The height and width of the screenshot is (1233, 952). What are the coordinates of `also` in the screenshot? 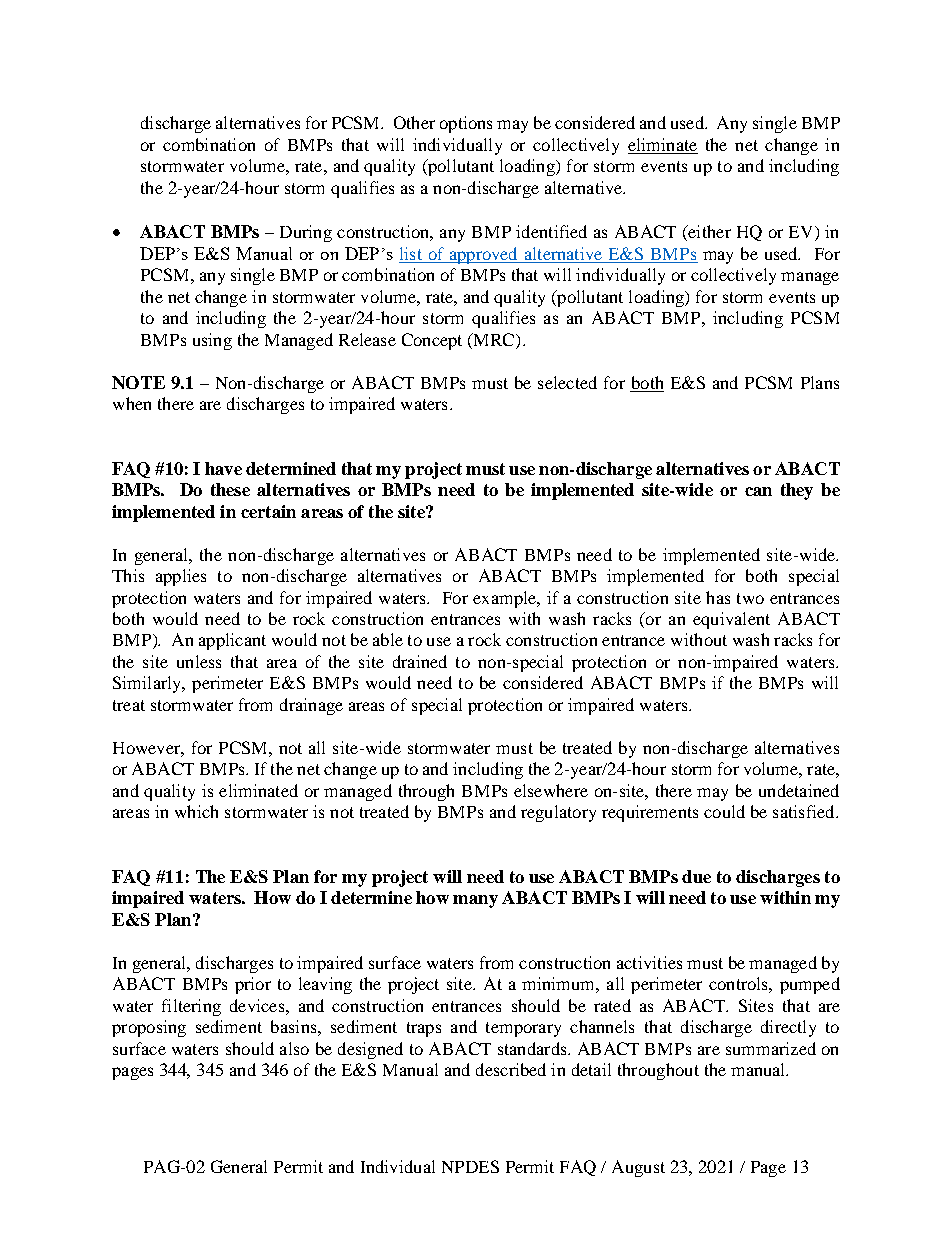 It's located at (294, 1048).
